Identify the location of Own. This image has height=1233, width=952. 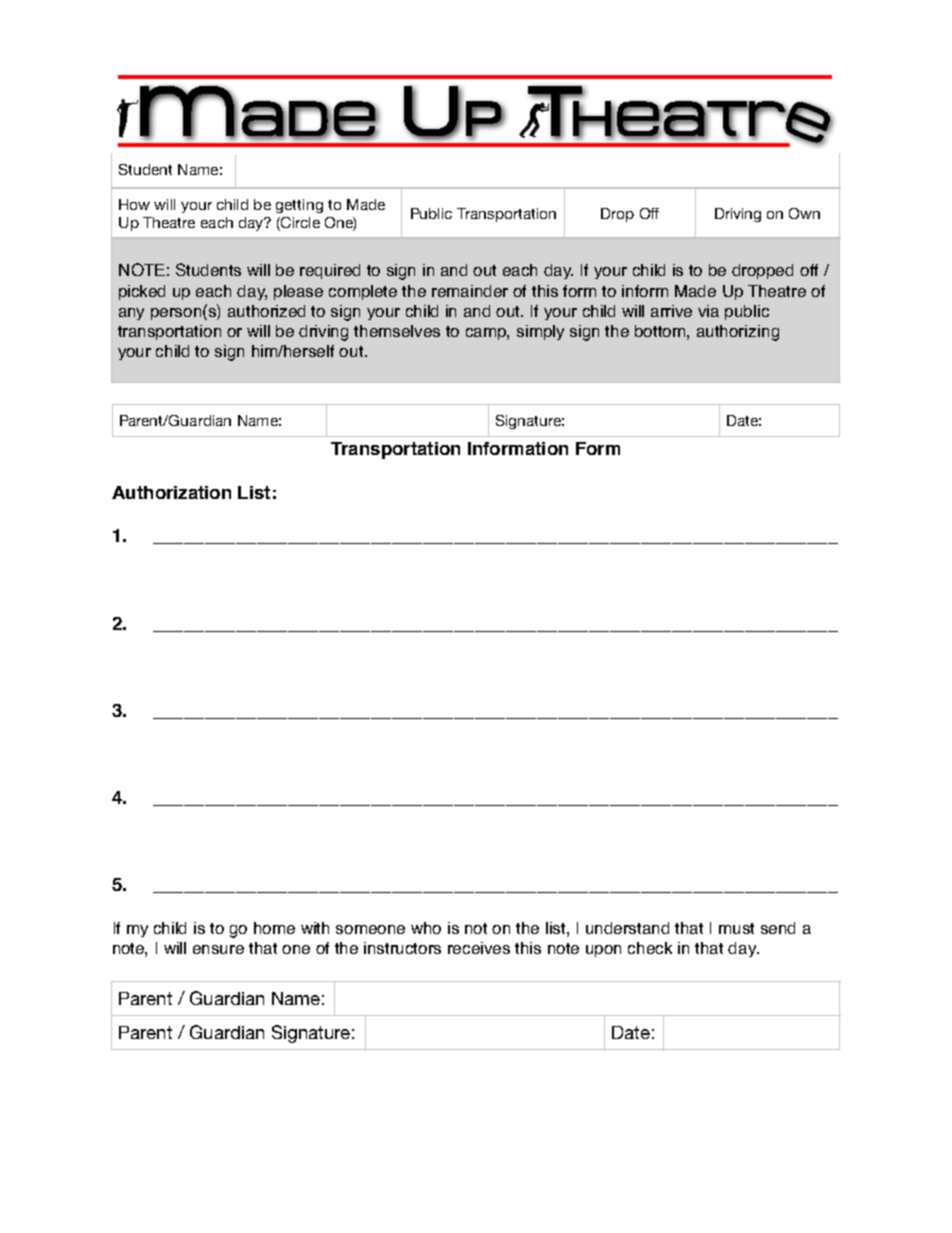
(804, 213).
